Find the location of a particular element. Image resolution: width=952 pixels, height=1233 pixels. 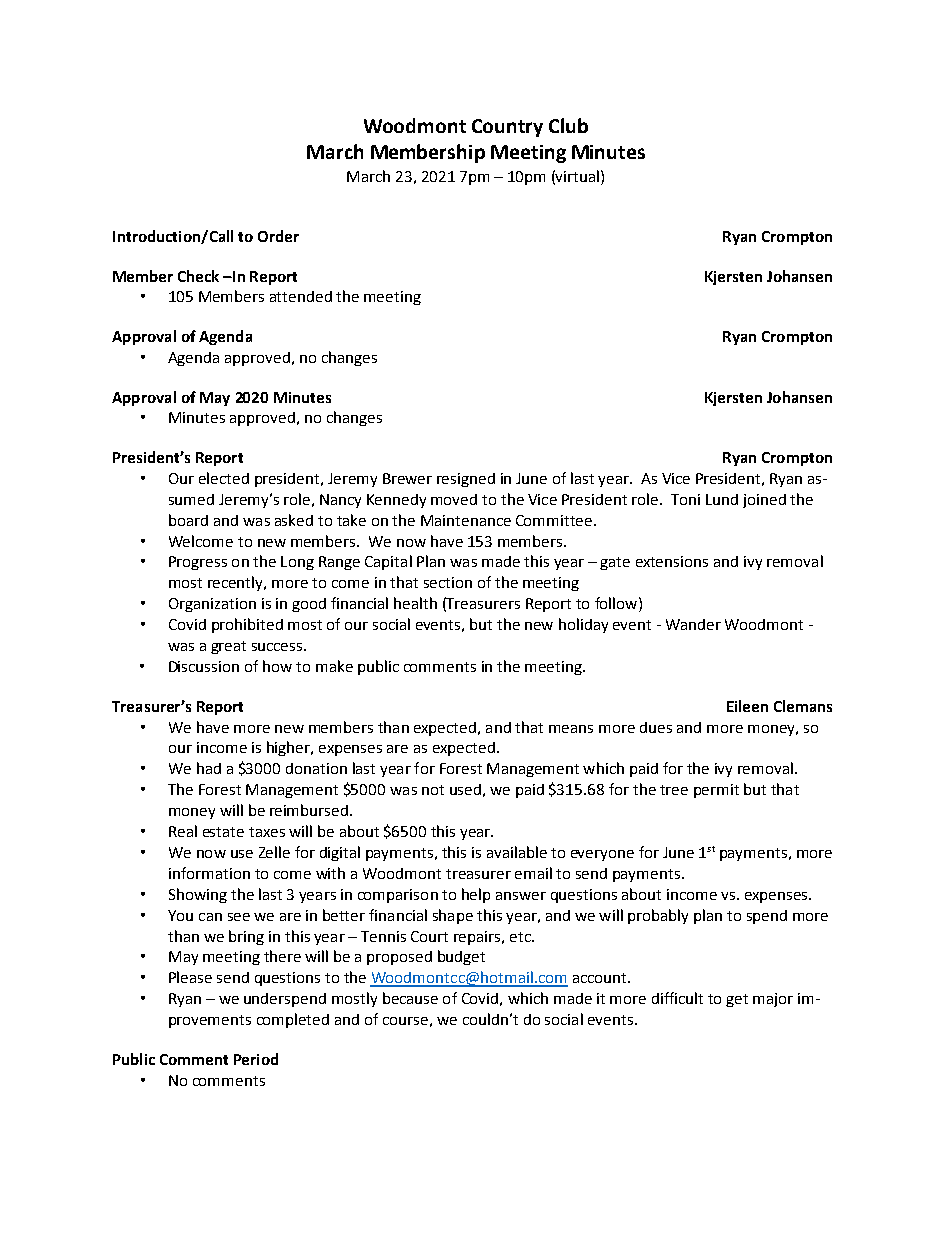

Wander is located at coordinates (693, 624).
